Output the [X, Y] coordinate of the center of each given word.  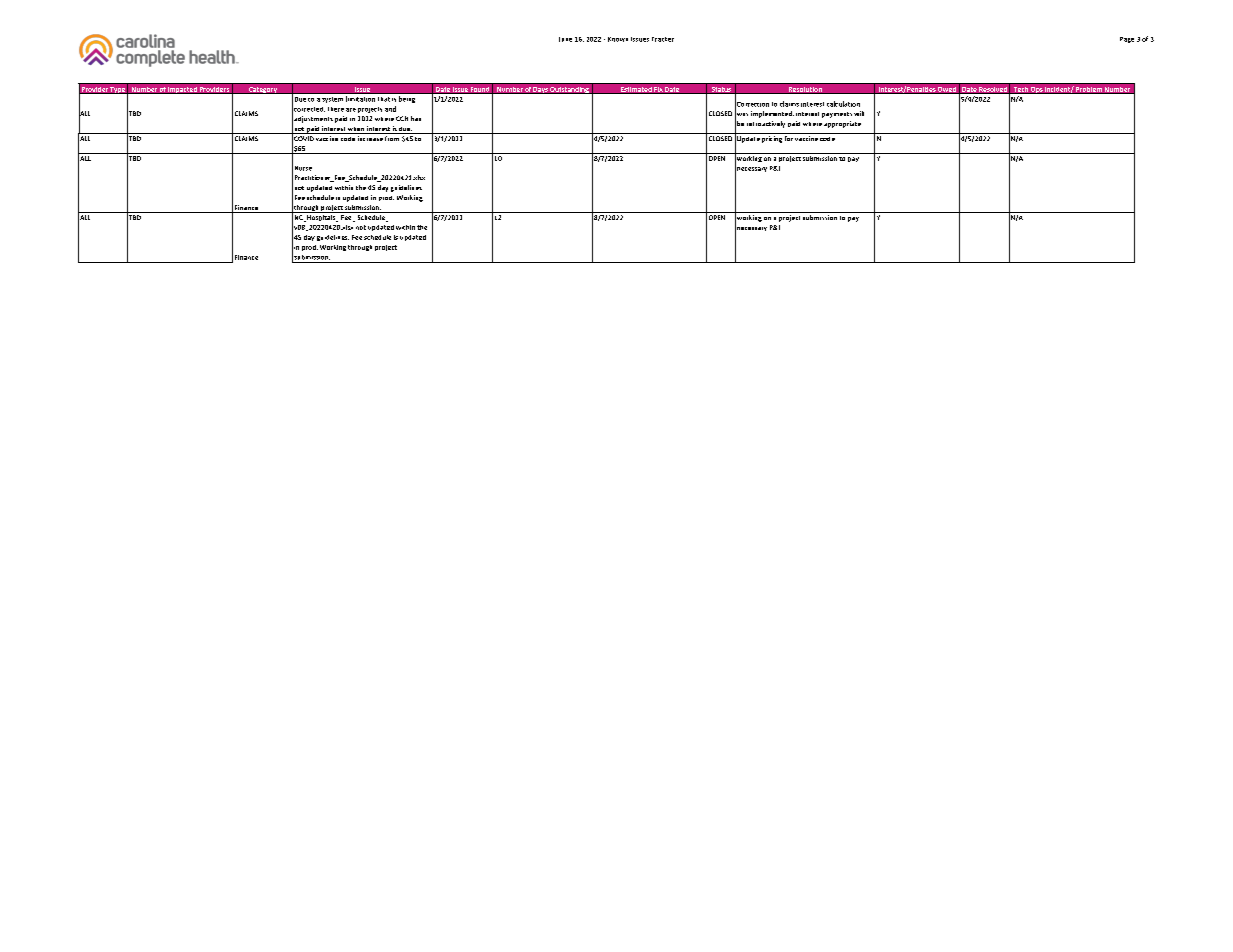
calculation [843, 104]
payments [837, 115]
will [859, 113]
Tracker [663, 39]
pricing [772, 139]
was [741, 114]
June [565, 39]
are [351, 110]
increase [370, 138]
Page [1127, 40]
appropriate [842, 124]
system [332, 100]
